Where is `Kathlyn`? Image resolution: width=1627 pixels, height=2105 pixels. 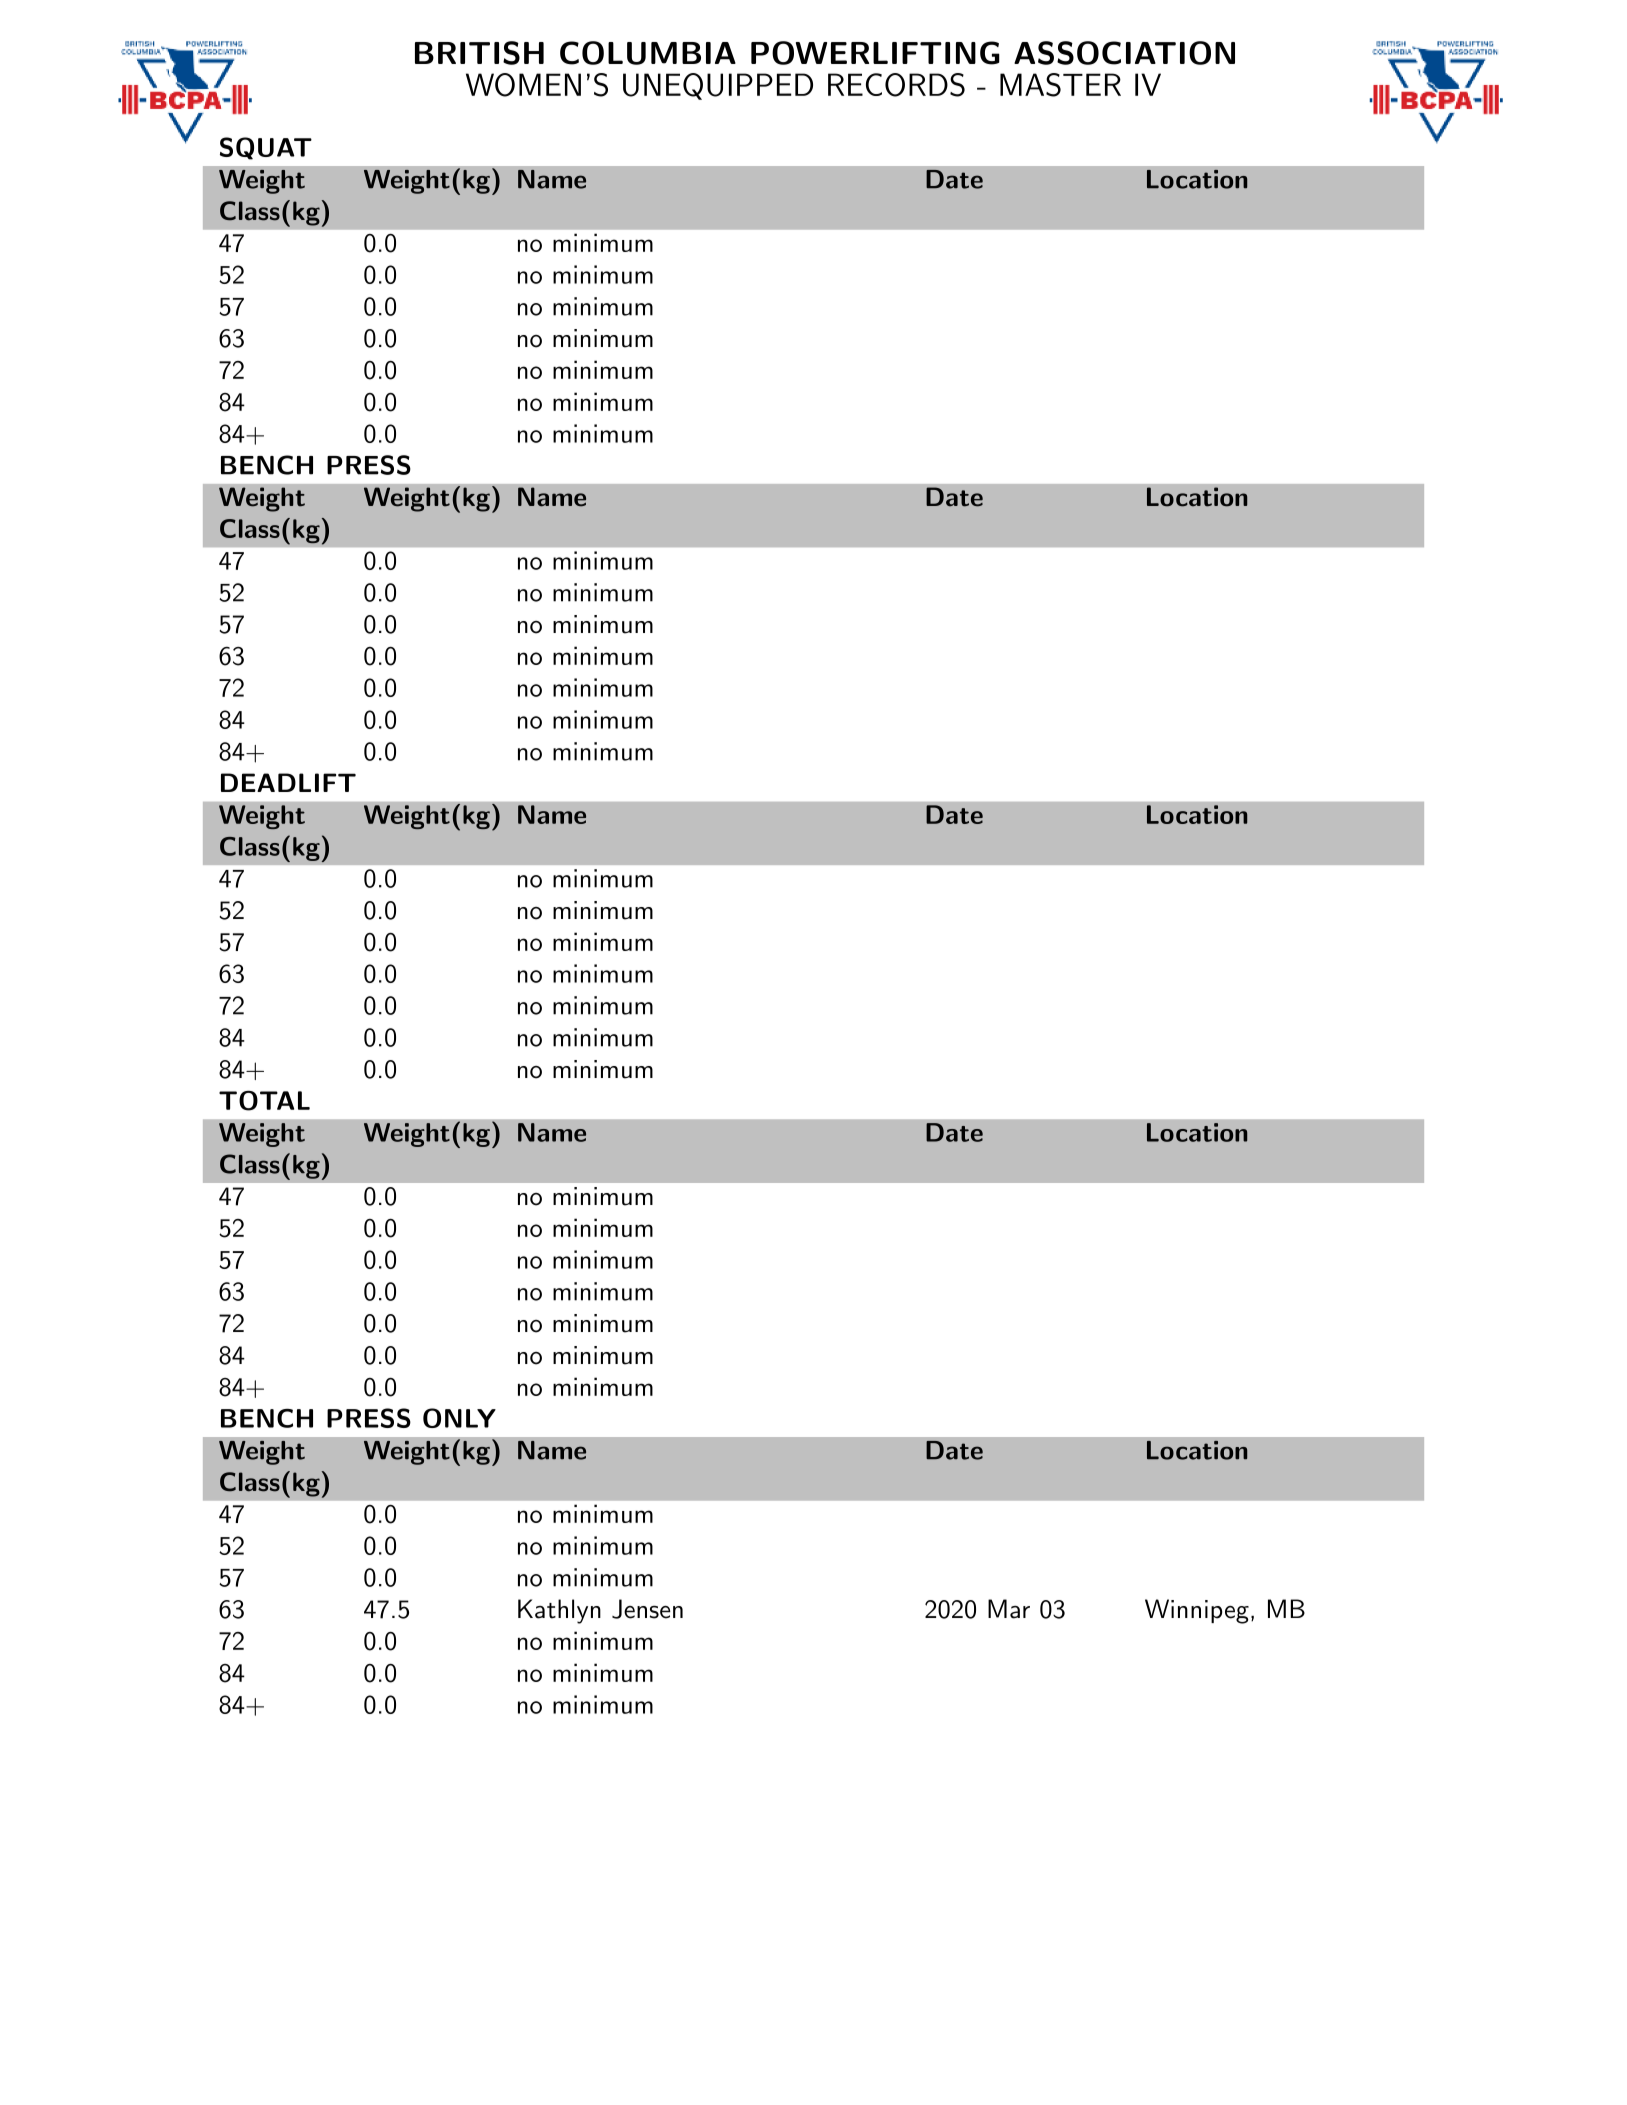 Kathlyn is located at coordinates (559, 1611).
